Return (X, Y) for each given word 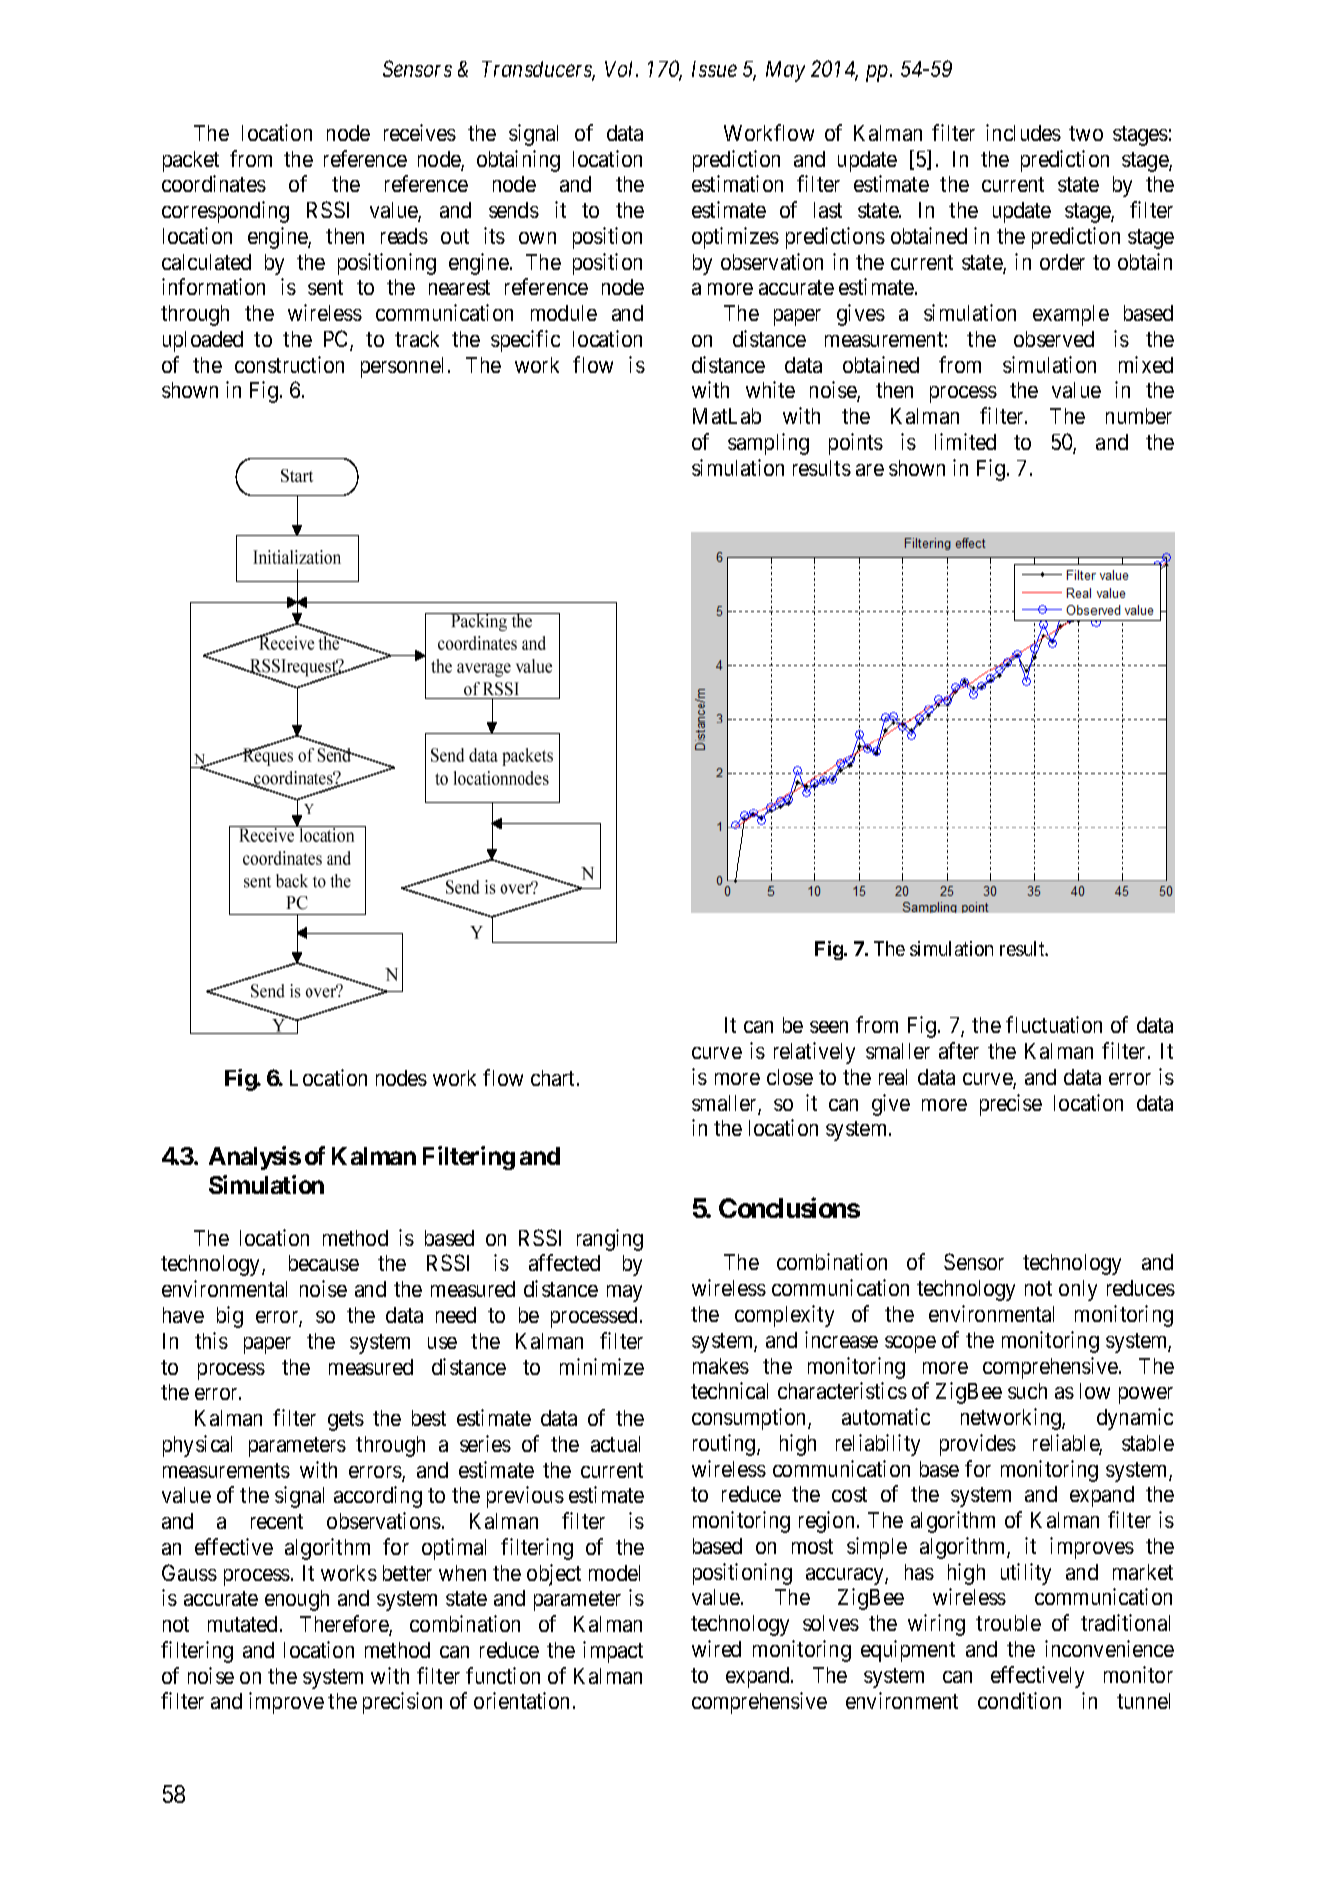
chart (554, 1078)
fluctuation (1054, 1024)
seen (829, 1027)
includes (1023, 132)
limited (965, 441)
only (1078, 1290)
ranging (610, 1240)
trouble (1008, 1623)
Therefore (345, 1625)
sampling (768, 444)
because (324, 1263)
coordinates (214, 183)
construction (289, 364)
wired (716, 1648)
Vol (621, 69)
